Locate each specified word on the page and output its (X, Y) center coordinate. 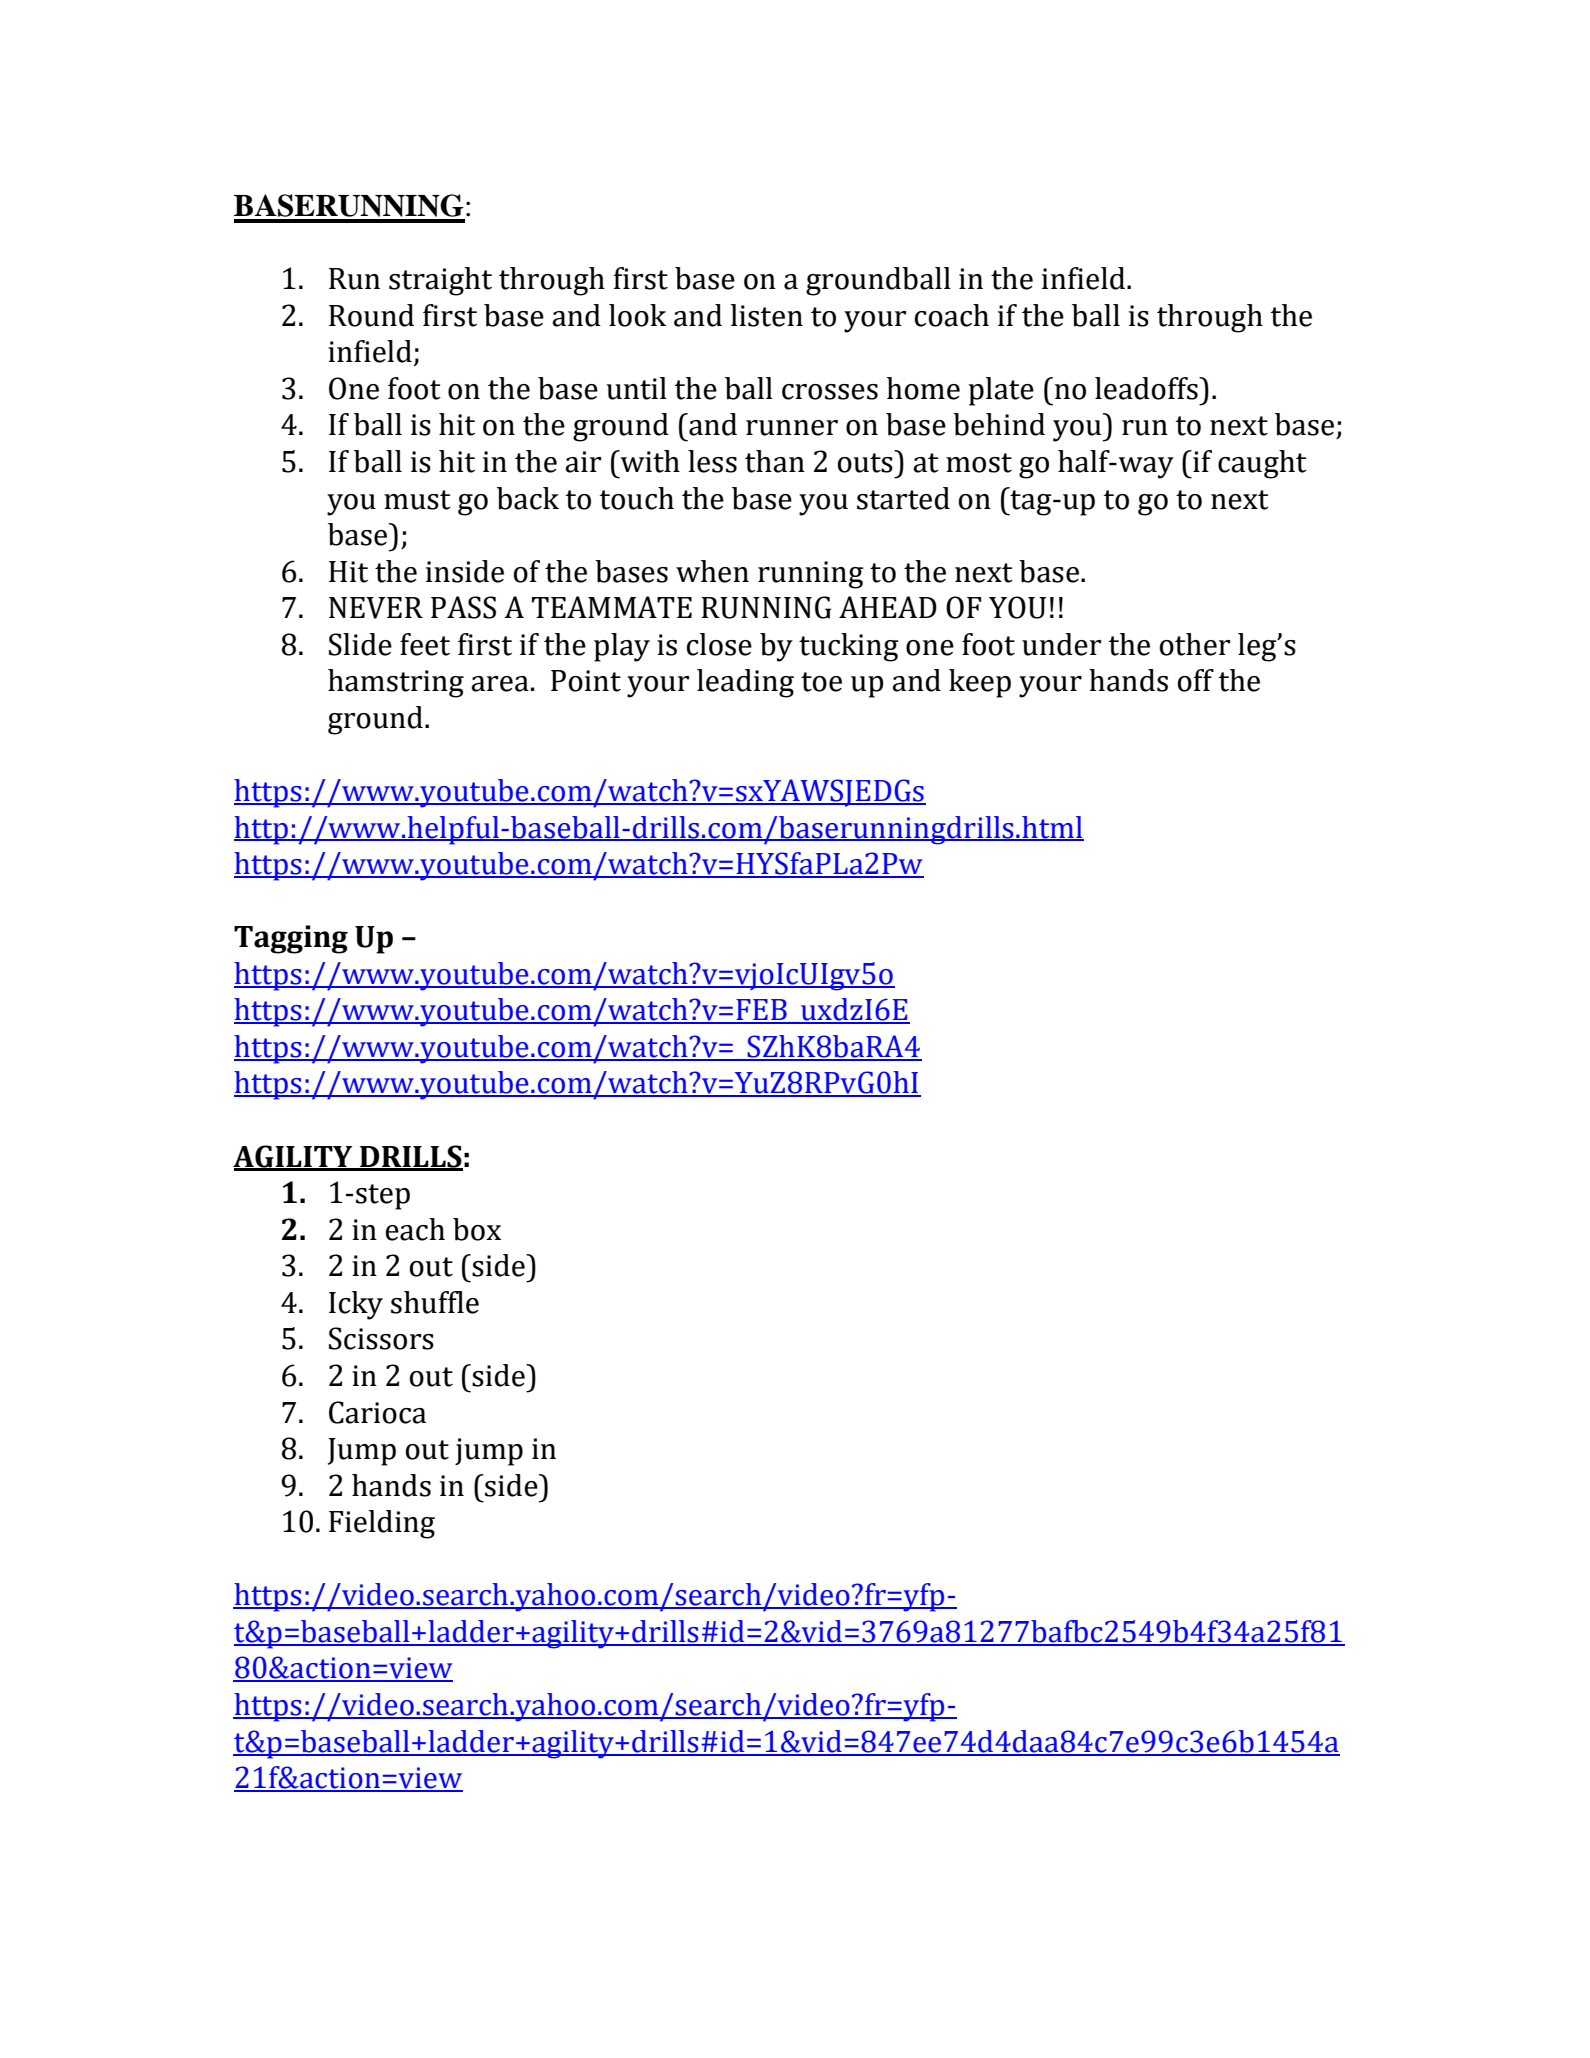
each (415, 1229)
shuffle (435, 1302)
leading (745, 683)
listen (767, 315)
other (1195, 644)
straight (440, 281)
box (477, 1229)
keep (980, 683)
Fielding (382, 1524)
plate (1001, 391)
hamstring (396, 683)
